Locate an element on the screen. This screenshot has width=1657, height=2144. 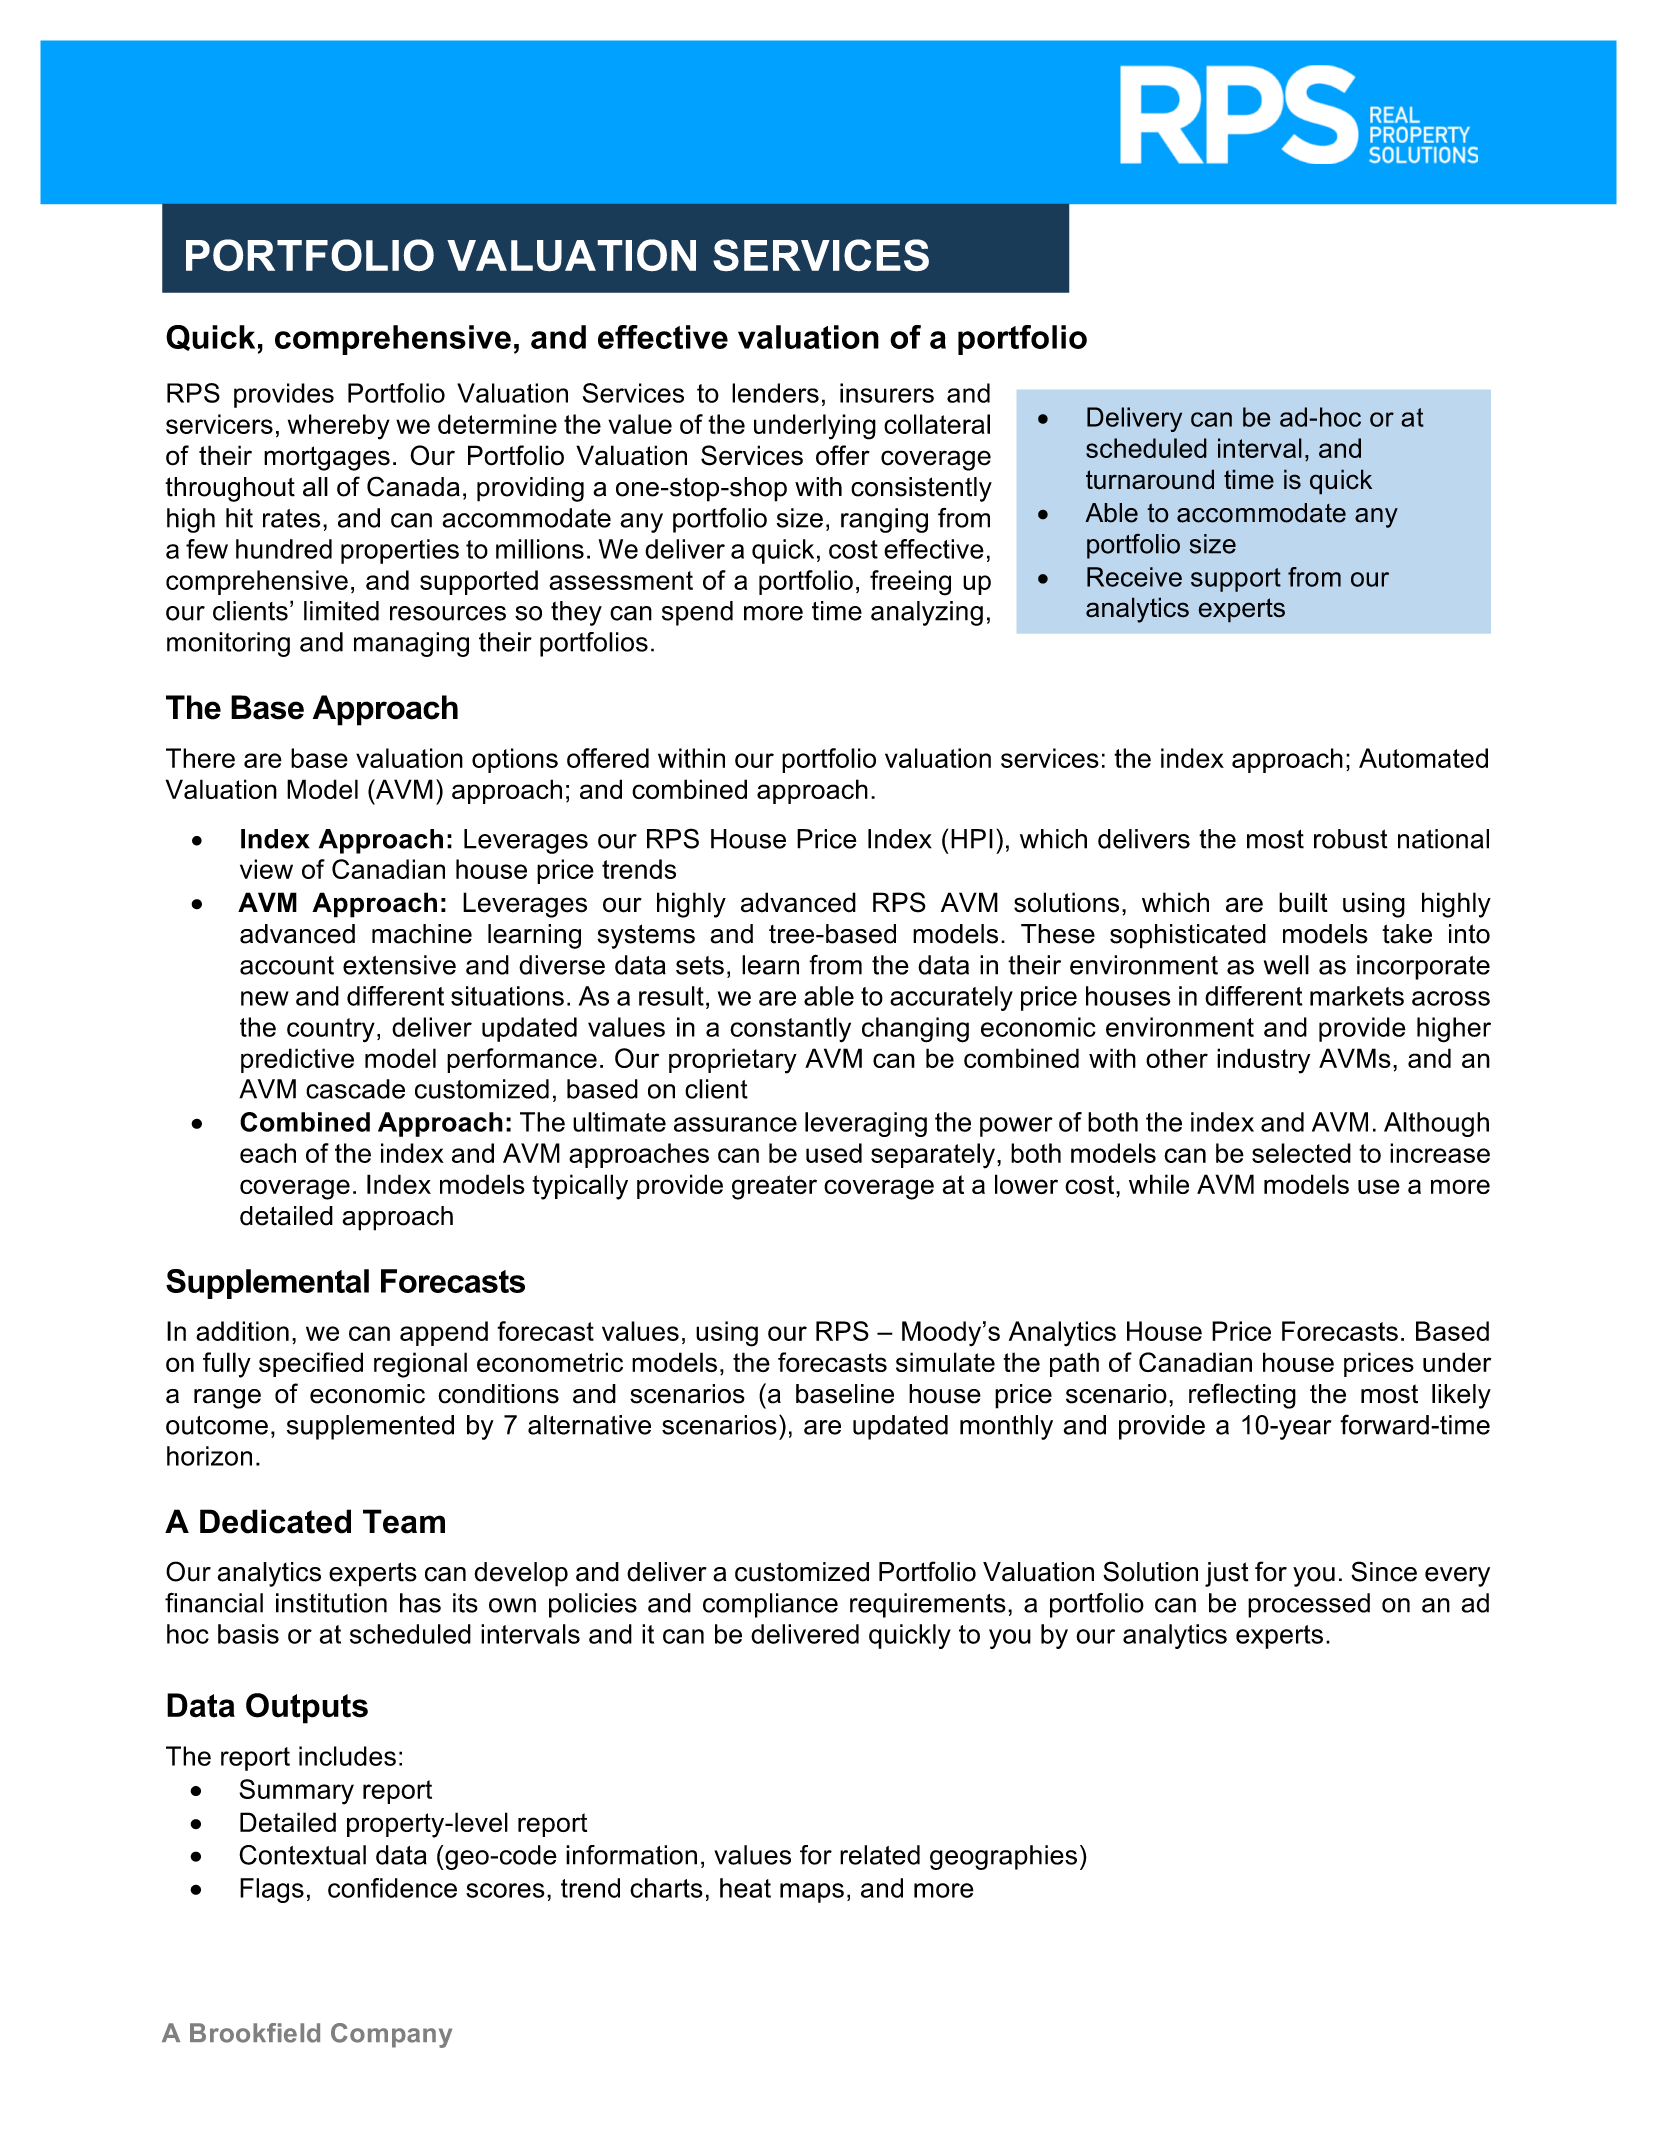
geographies is located at coordinates (1003, 1857).
